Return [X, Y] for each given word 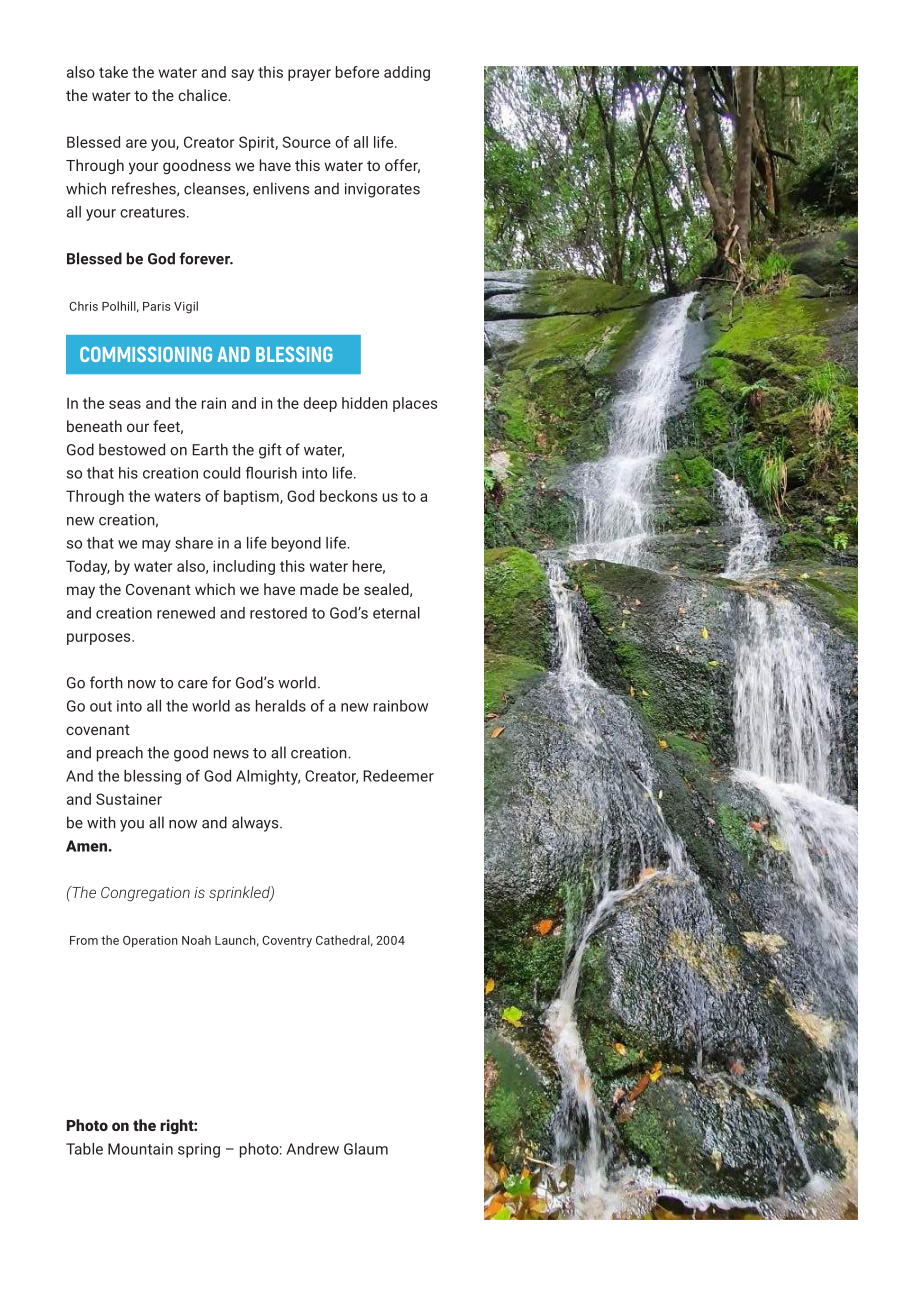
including [244, 567]
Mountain [140, 1149]
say [242, 75]
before [357, 72]
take [113, 72]
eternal [396, 613]
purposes [100, 639]
